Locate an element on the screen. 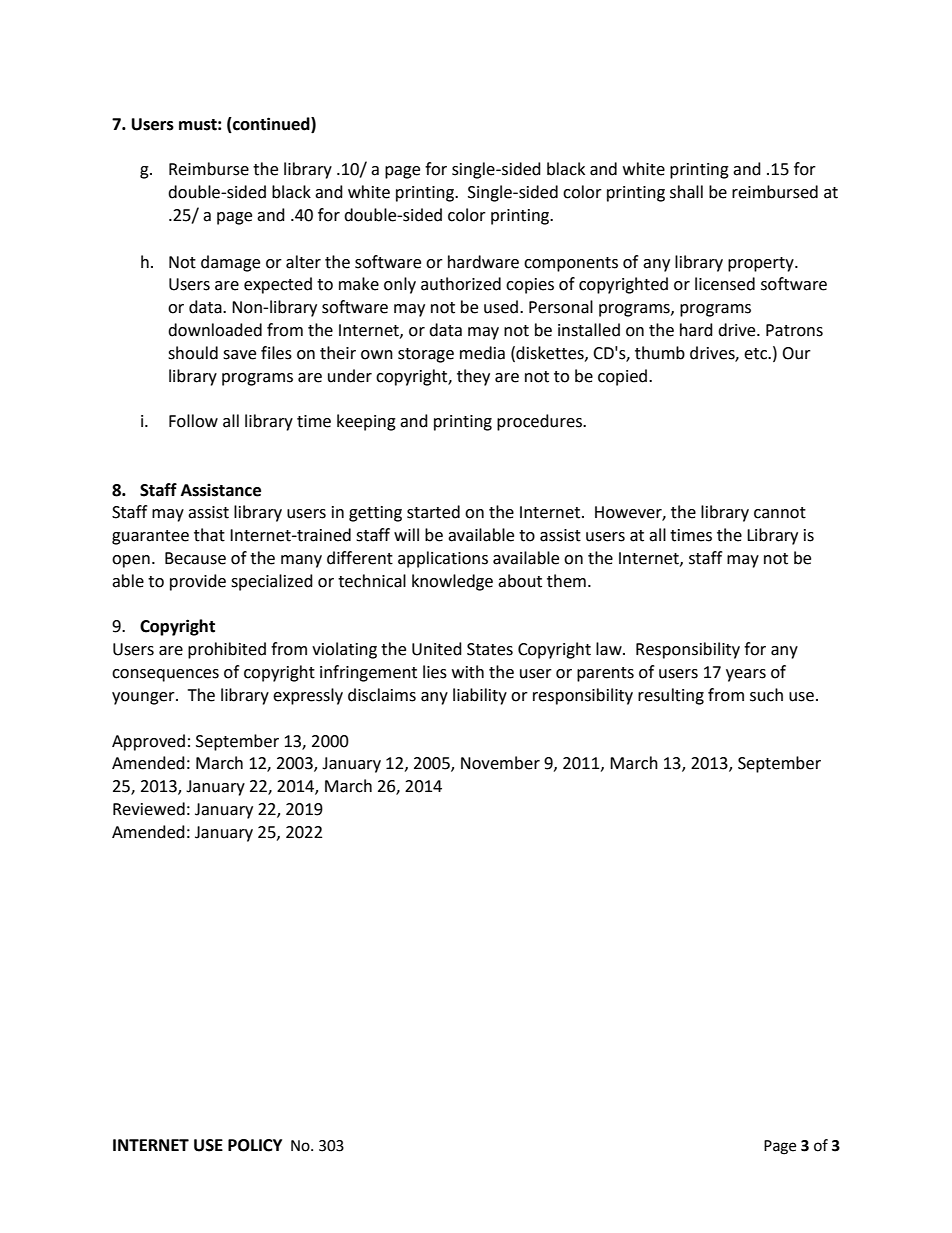 This screenshot has height=1233, width=952. November is located at coordinates (500, 763).
